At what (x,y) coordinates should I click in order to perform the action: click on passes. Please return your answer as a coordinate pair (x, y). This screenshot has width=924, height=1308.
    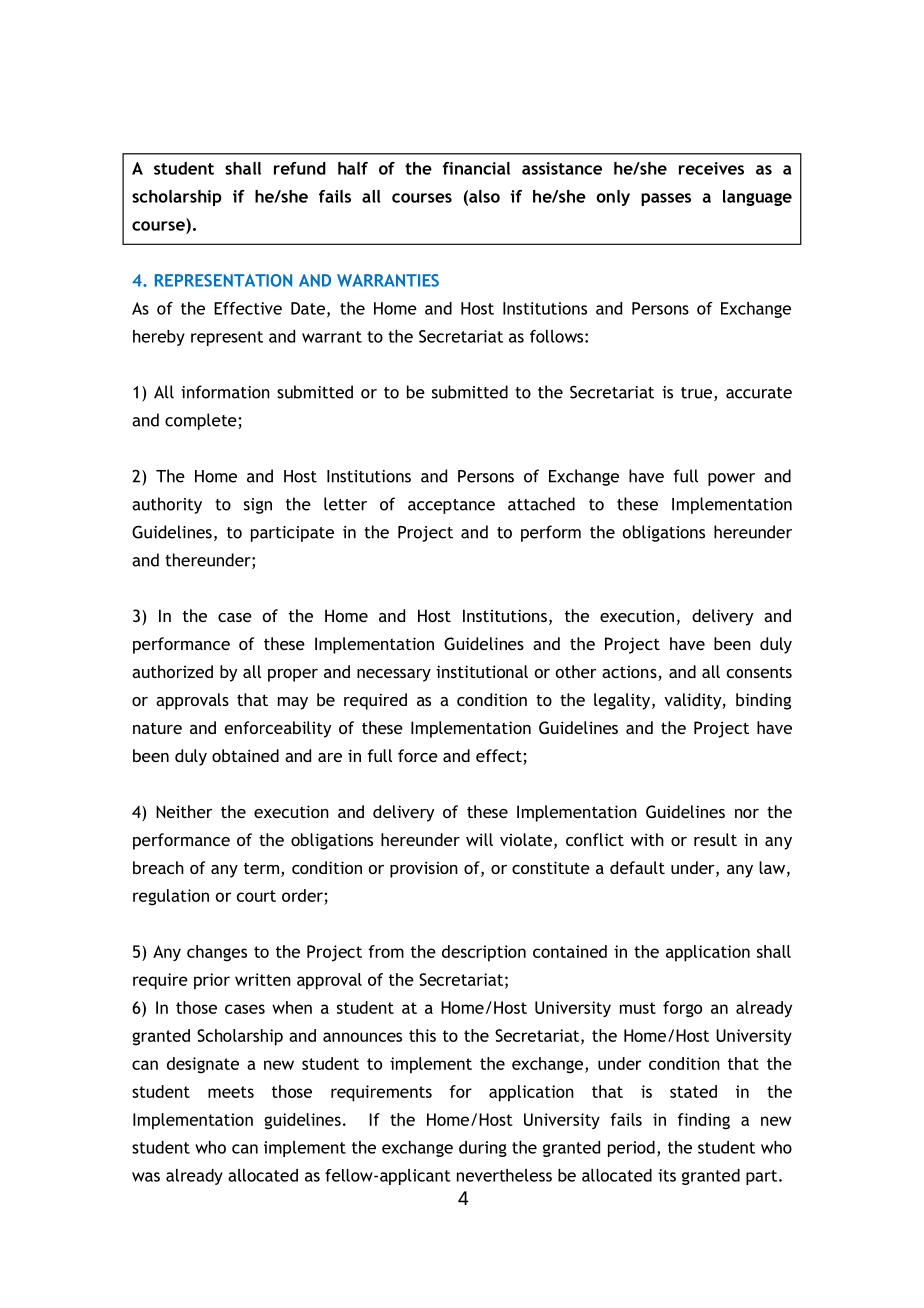
    Looking at the image, I should click on (666, 199).
